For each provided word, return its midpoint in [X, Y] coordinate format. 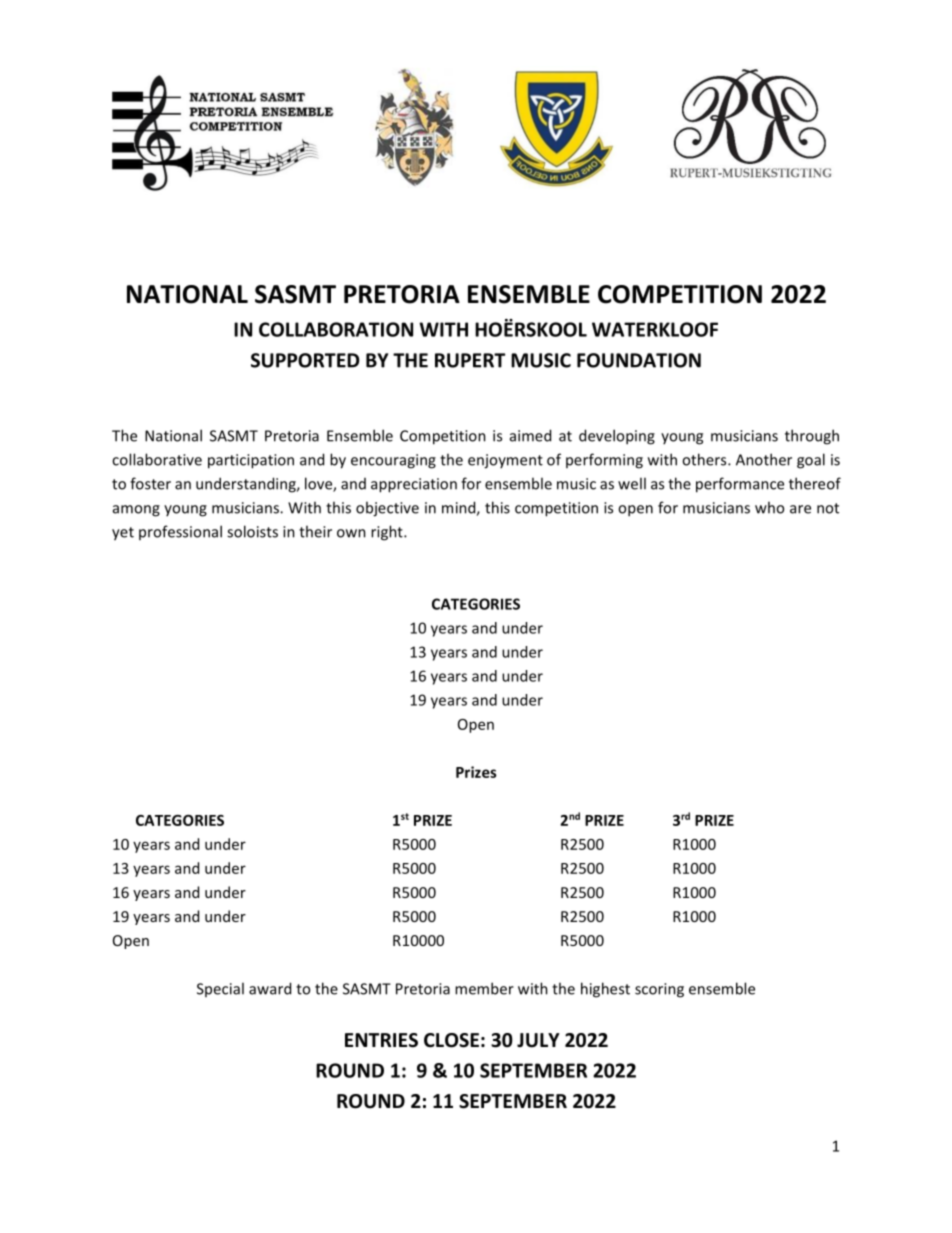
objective [387, 509]
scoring [659, 990]
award [270, 988]
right [388, 533]
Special [220, 989]
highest [605, 990]
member [484, 988]
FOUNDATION [639, 360]
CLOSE [451, 1040]
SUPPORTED [305, 360]
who [769, 507]
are [800, 509]
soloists [252, 531]
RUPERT [470, 360]
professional [180, 532]
